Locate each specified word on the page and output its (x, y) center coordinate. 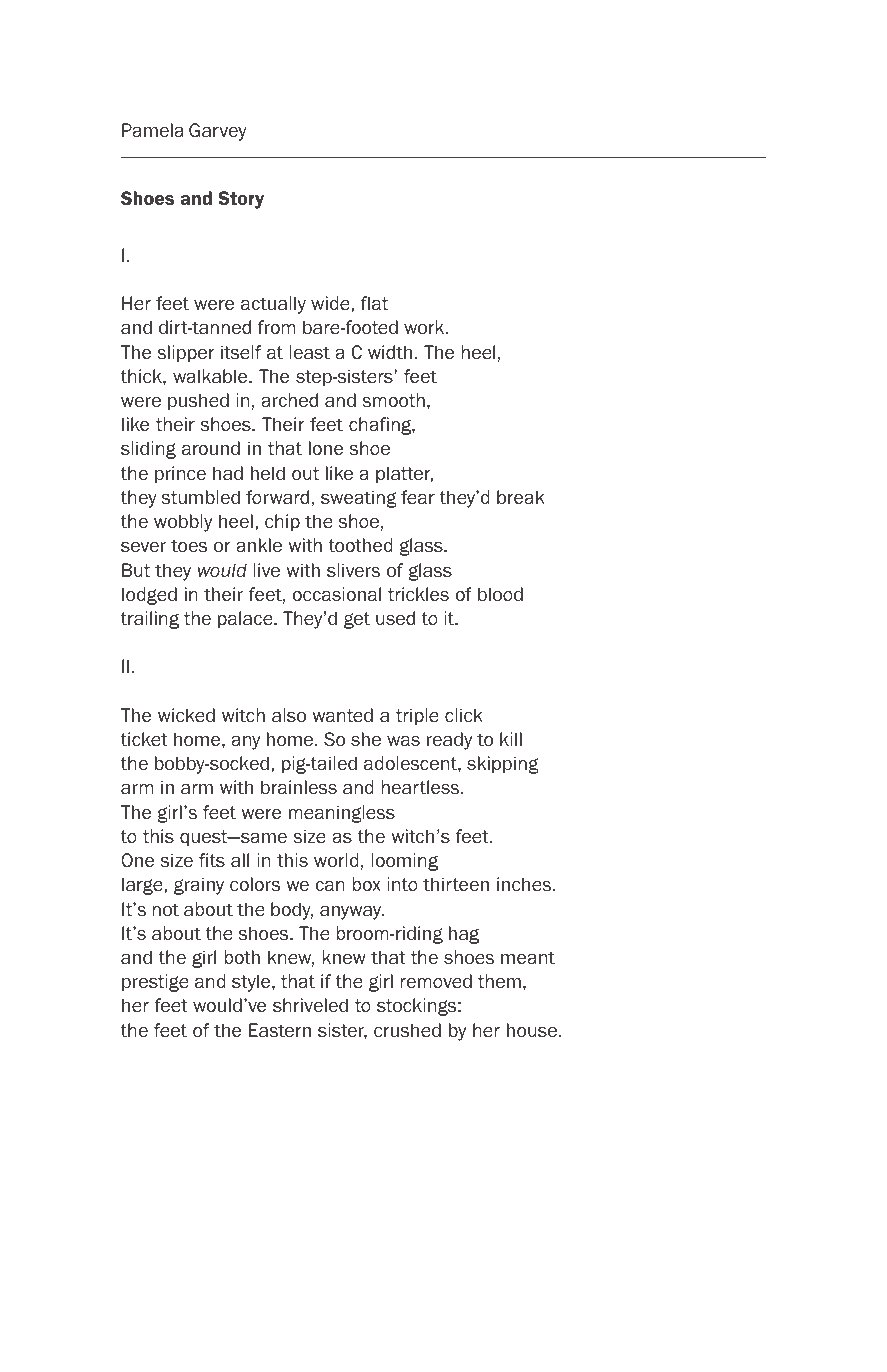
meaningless (342, 814)
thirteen (456, 884)
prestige (155, 983)
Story (241, 200)
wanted (342, 715)
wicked (186, 715)
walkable (211, 376)
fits (212, 860)
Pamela (153, 130)
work (425, 327)
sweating (359, 499)
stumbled (201, 497)
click (464, 715)
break (521, 497)
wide (331, 303)
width (390, 352)
